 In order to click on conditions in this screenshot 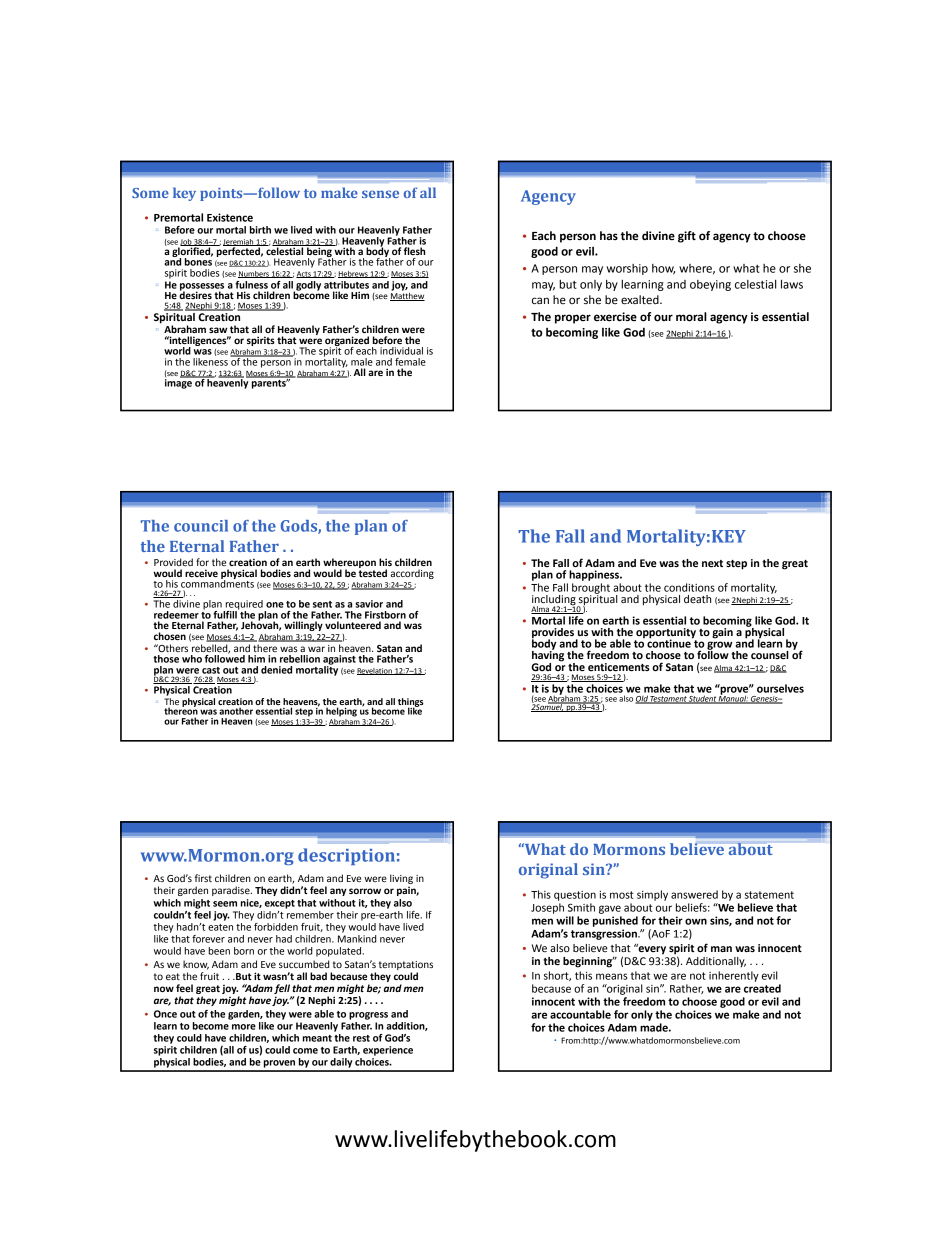, I will do `click(689, 587)`.
